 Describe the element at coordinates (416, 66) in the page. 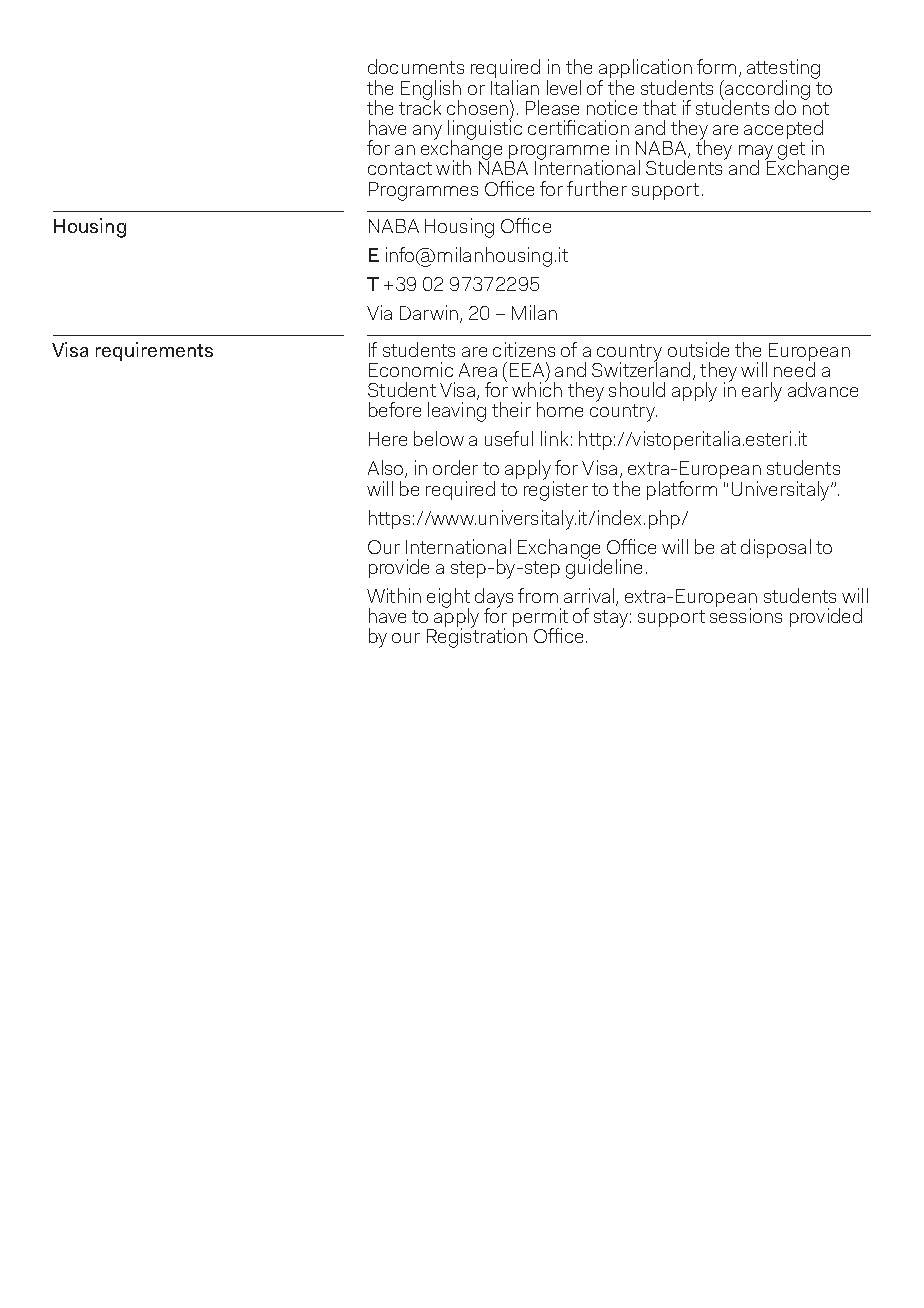

I see `documents` at that location.
